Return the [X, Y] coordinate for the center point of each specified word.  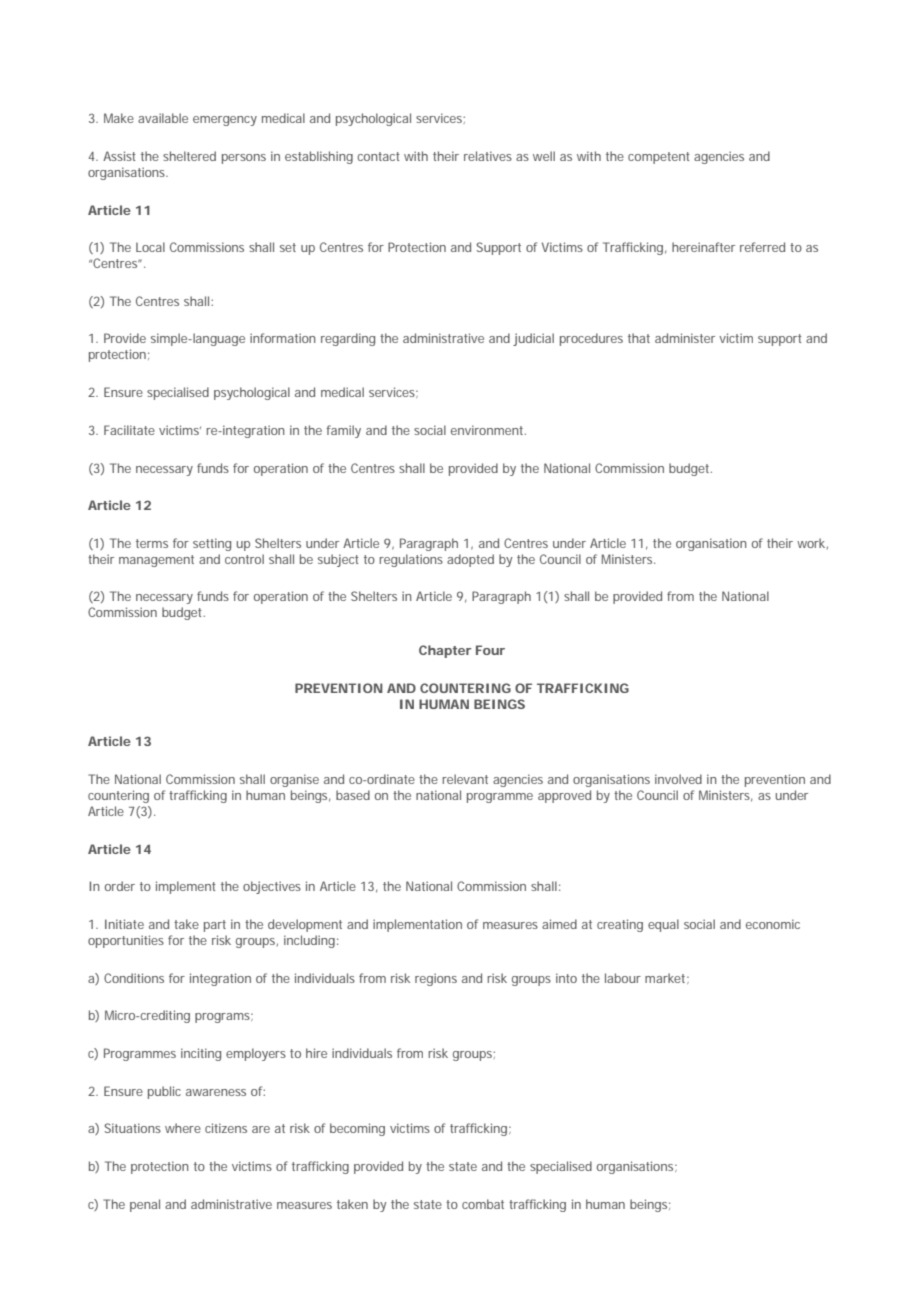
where [183, 1128]
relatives [488, 156]
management [156, 561]
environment [488, 430]
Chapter [445, 651]
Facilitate [129, 430]
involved [678, 779]
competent [659, 158]
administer [685, 338]
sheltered [189, 156]
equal [663, 925]
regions [436, 979]
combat [483, 1204]
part [215, 926]
